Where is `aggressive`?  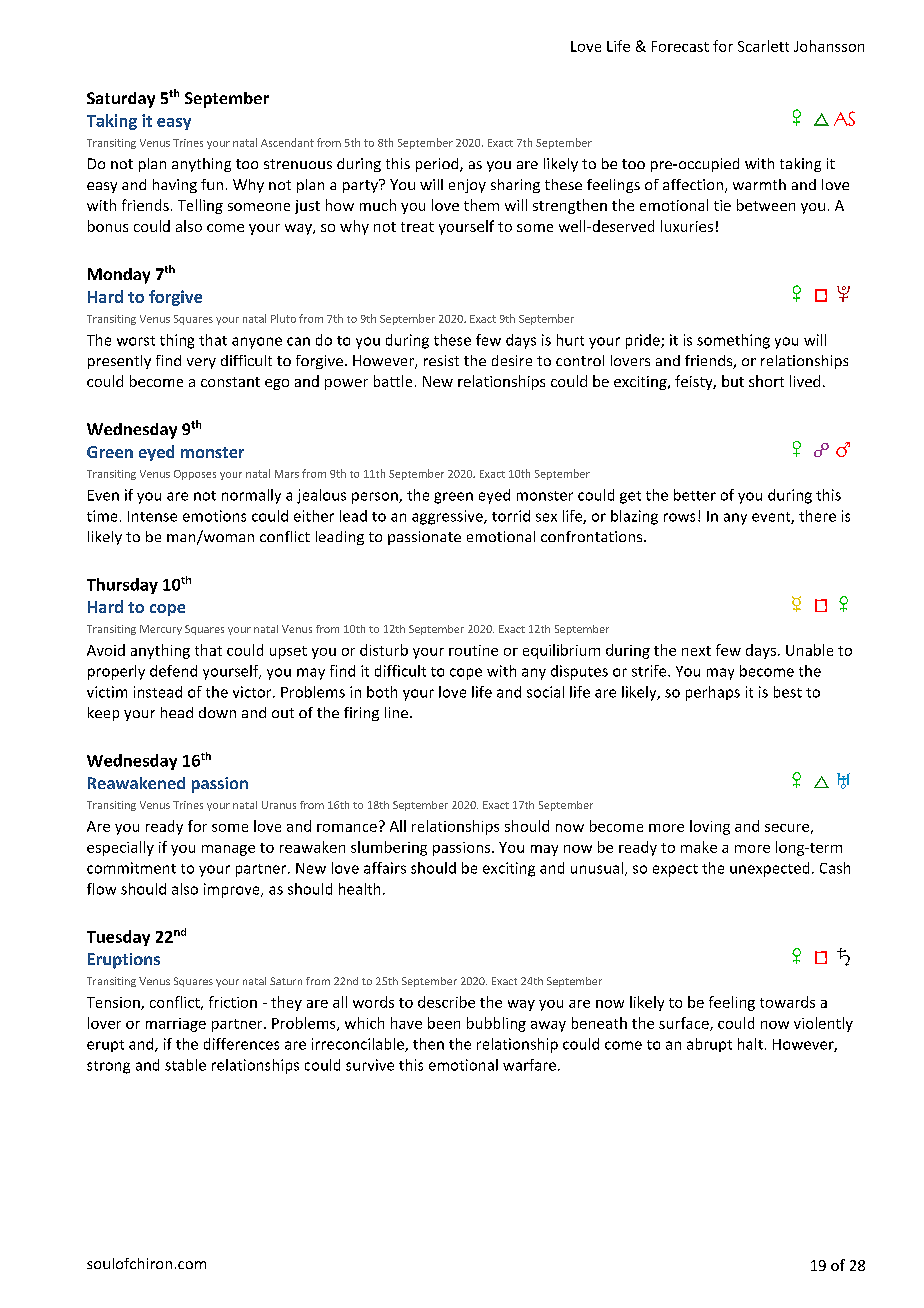 aggressive is located at coordinates (448, 517).
